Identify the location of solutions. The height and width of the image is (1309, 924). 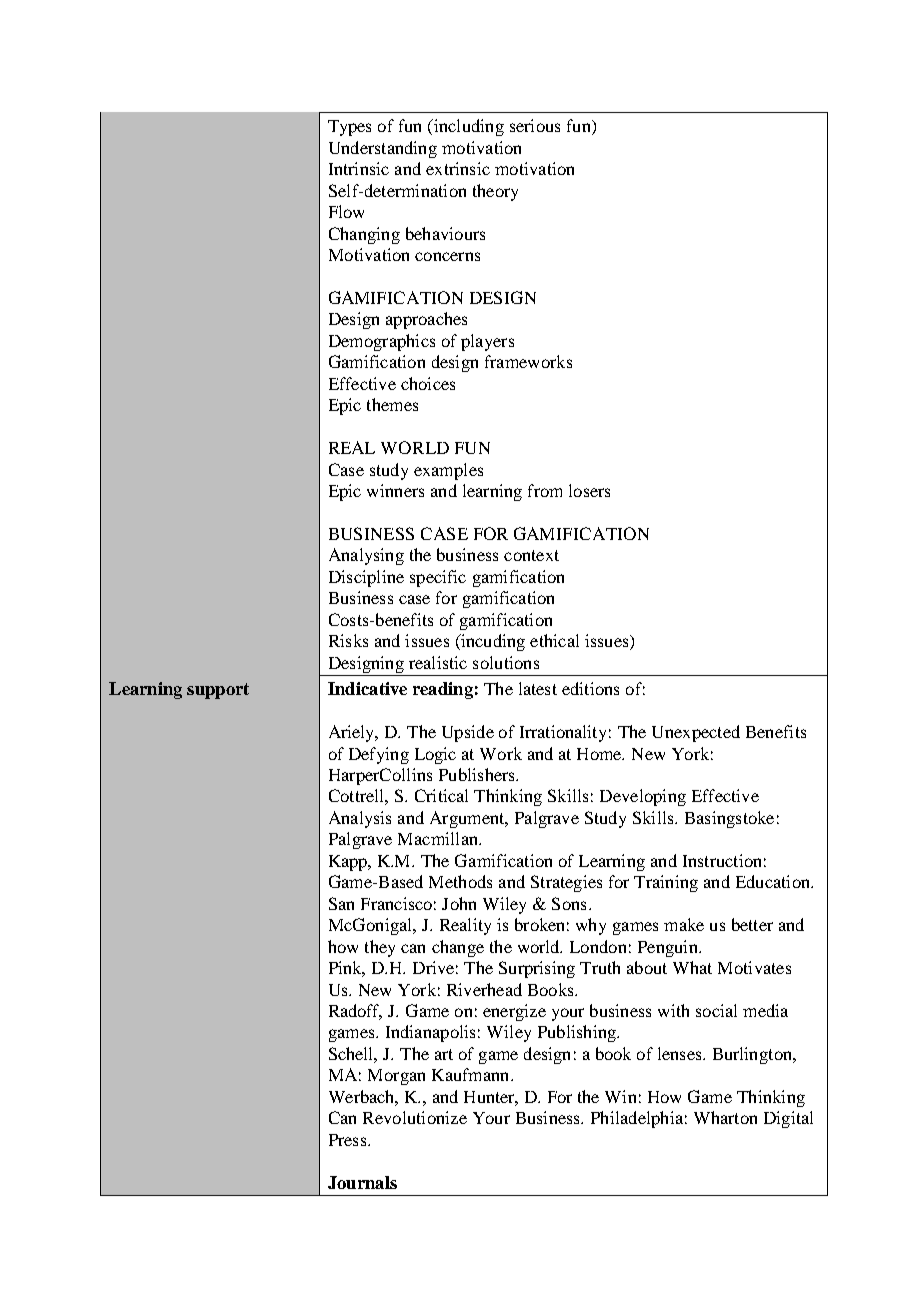
(506, 662).
